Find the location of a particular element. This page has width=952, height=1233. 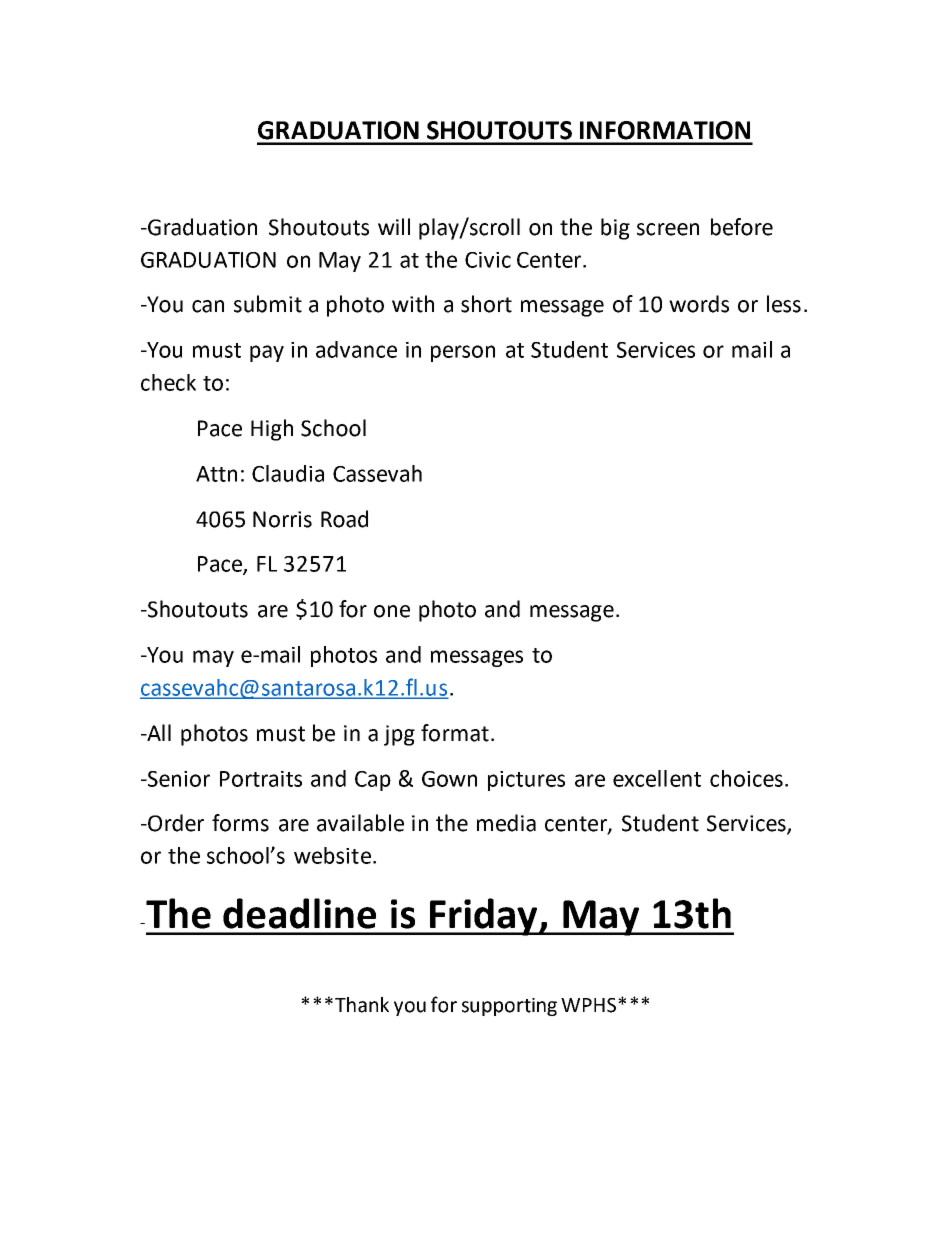

Civic is located at coordinates (488, 260).
